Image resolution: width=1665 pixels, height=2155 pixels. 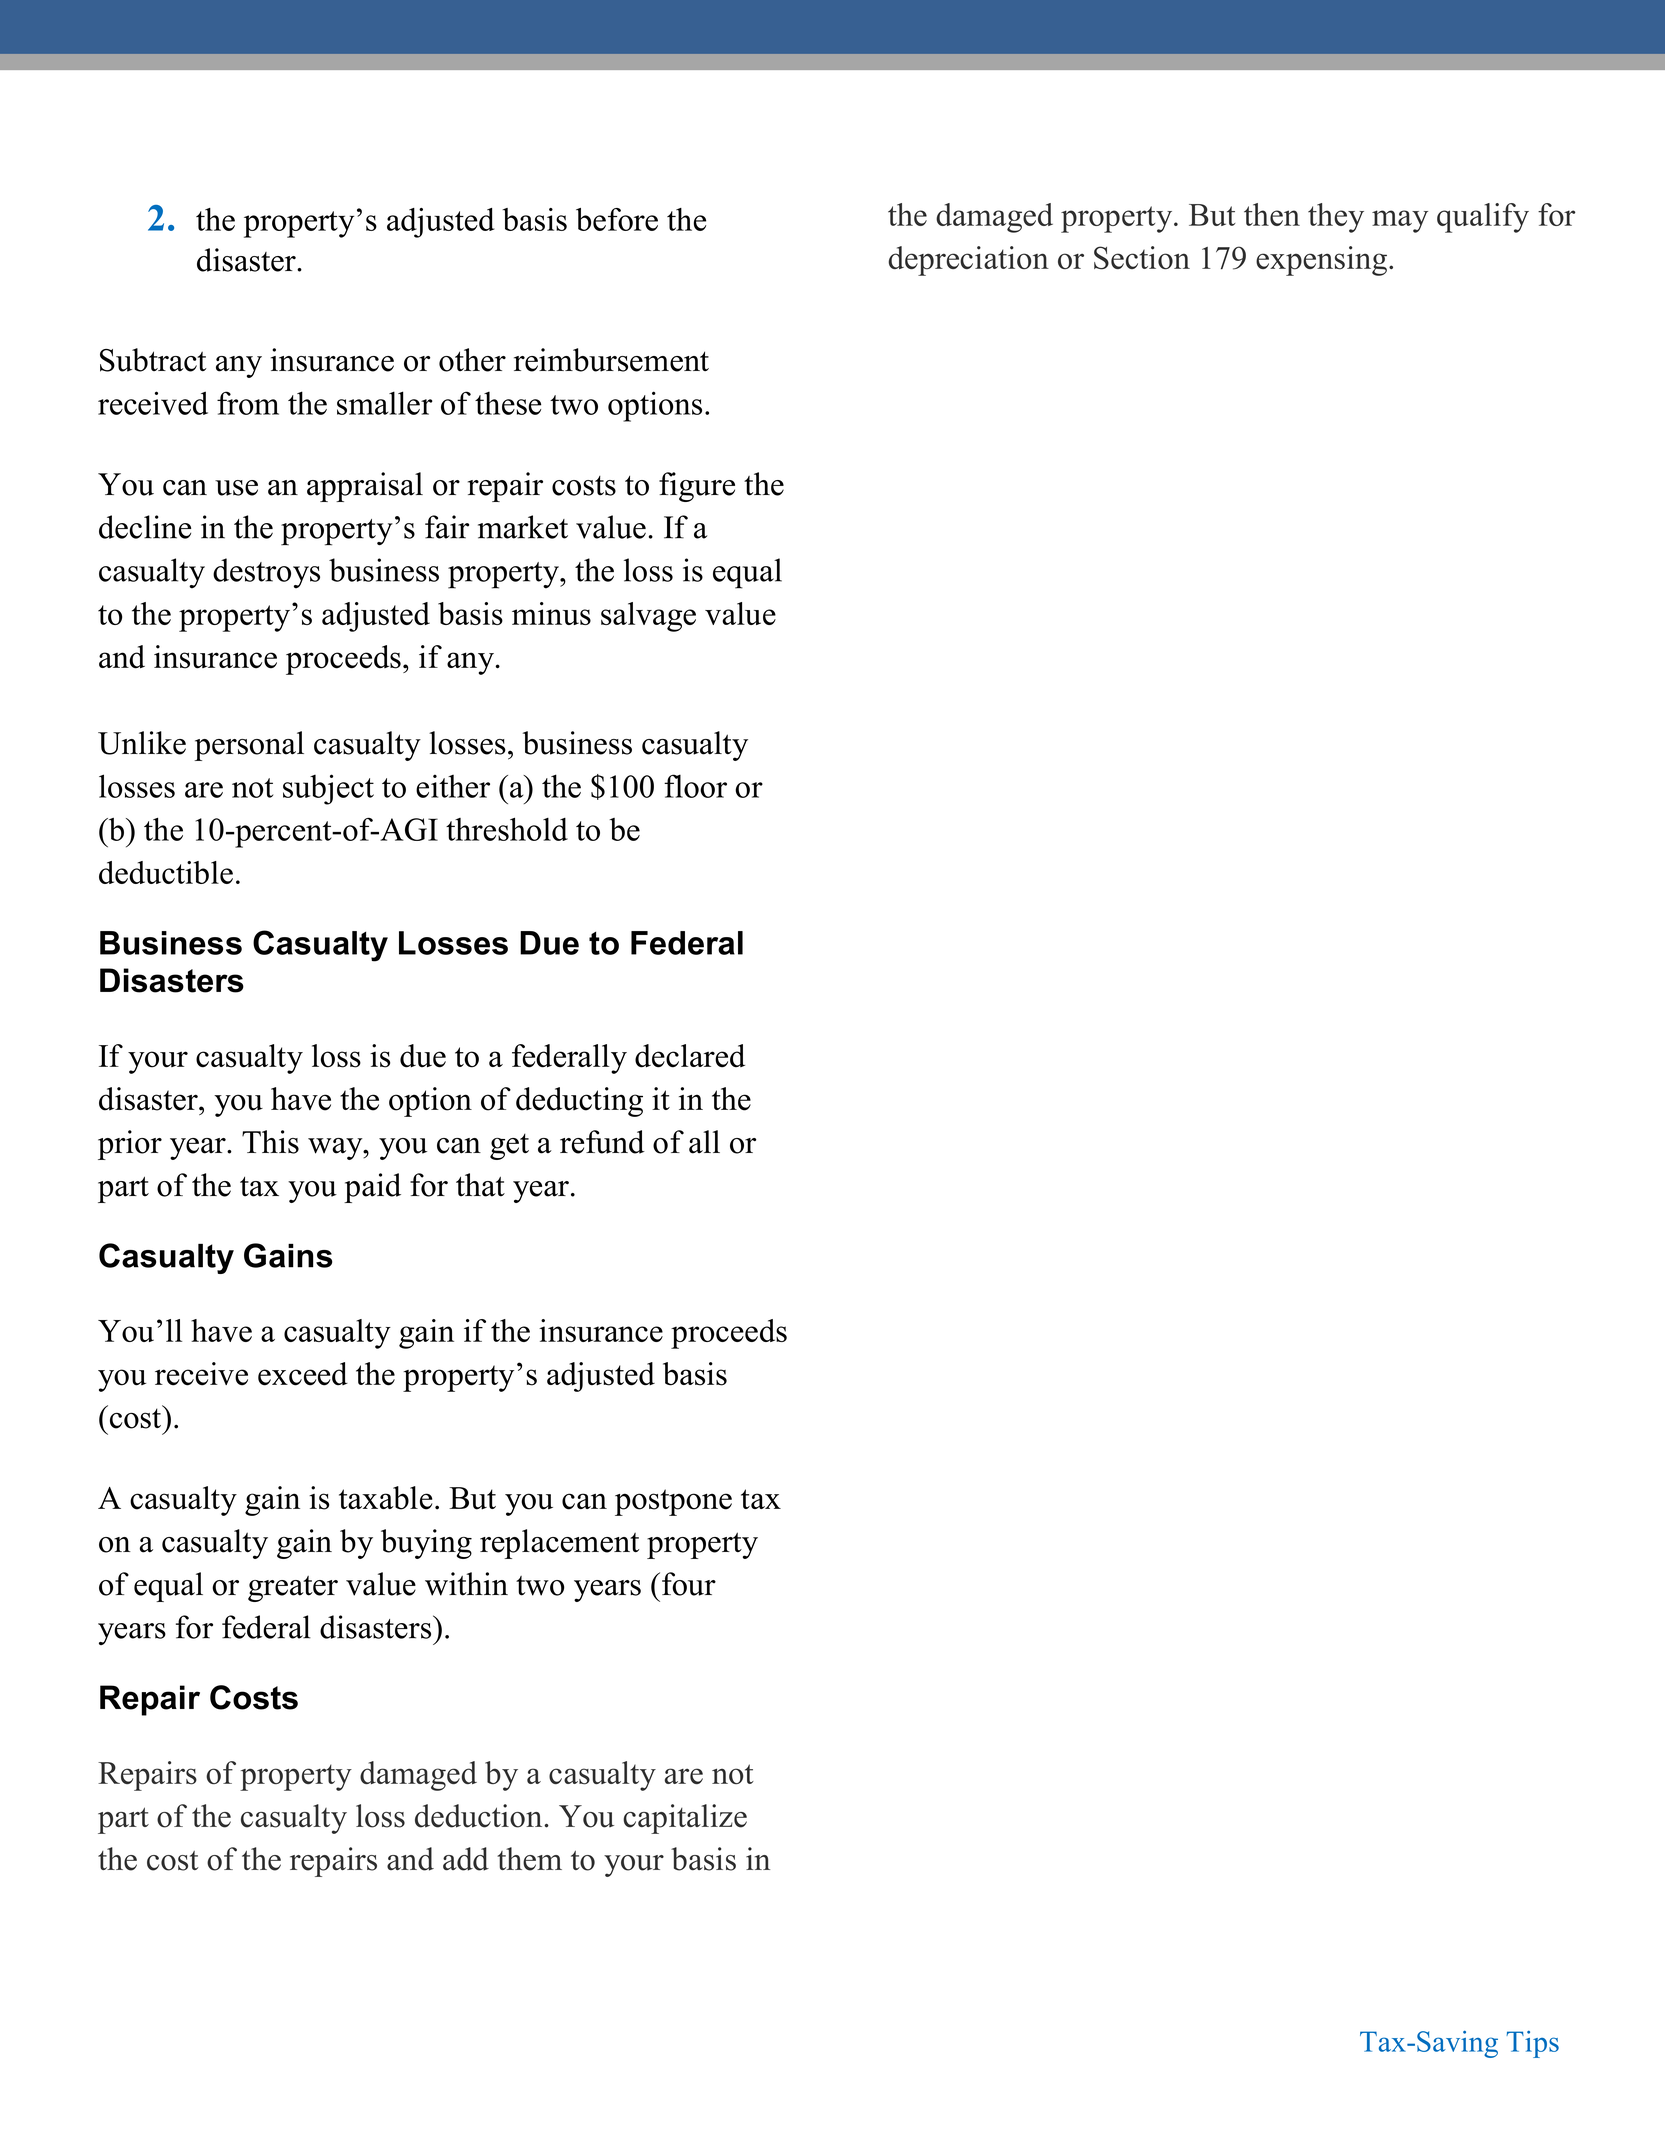 I want to click on add, so click(x=466, y=1859).
